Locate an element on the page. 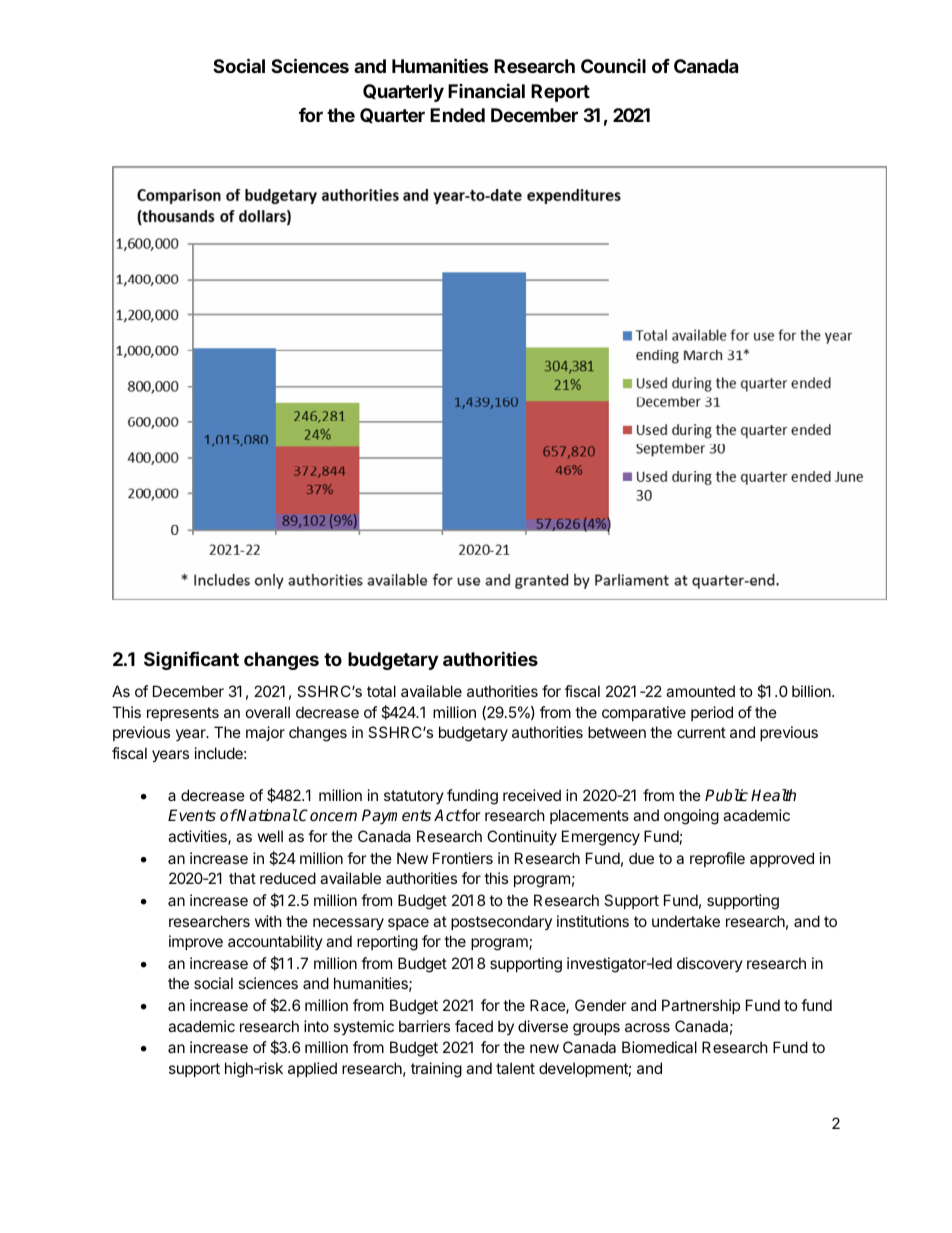 The width and height of the image is (952, 1233). into is located at coordinates (316, 1026).
